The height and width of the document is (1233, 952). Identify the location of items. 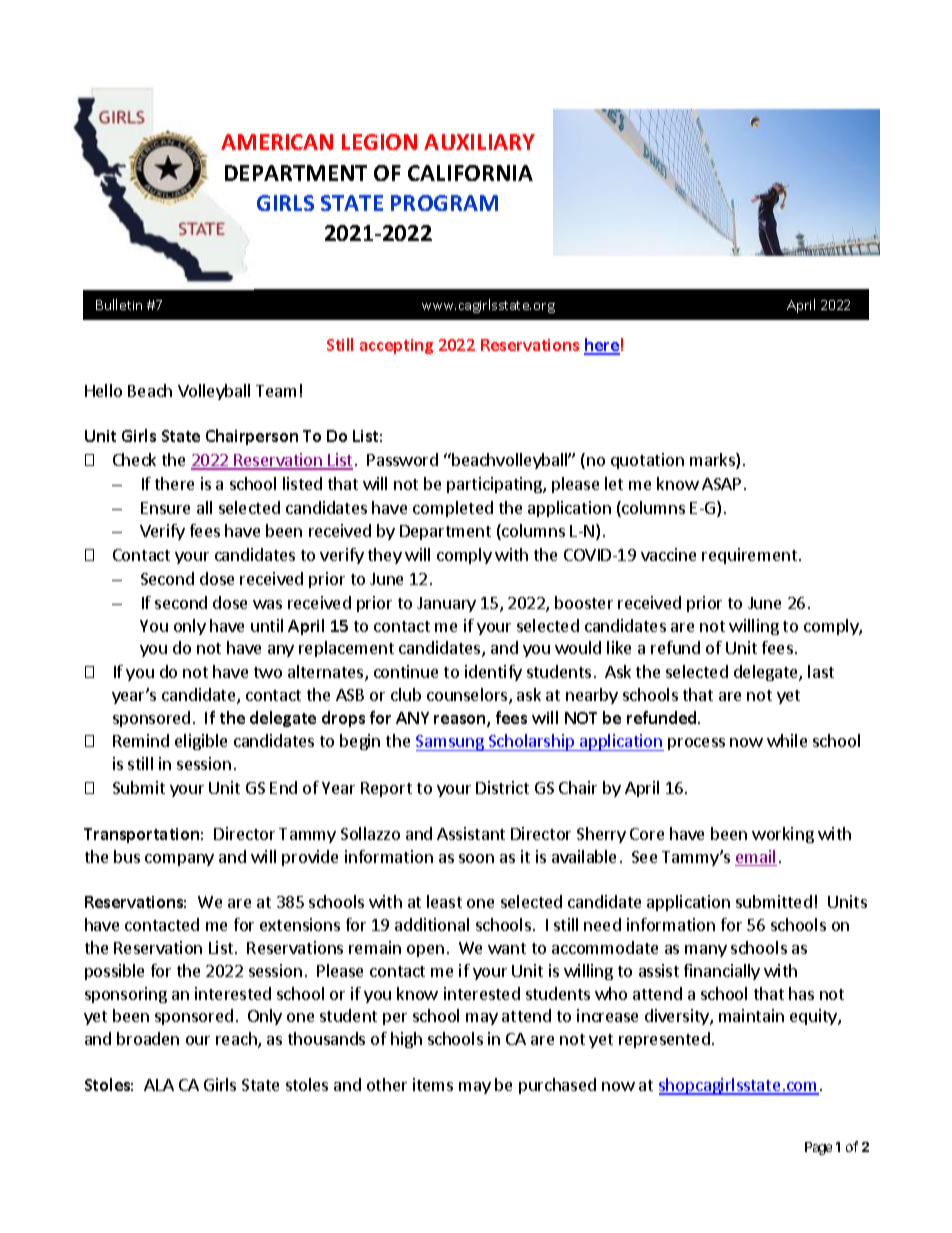
(433, 1084).
